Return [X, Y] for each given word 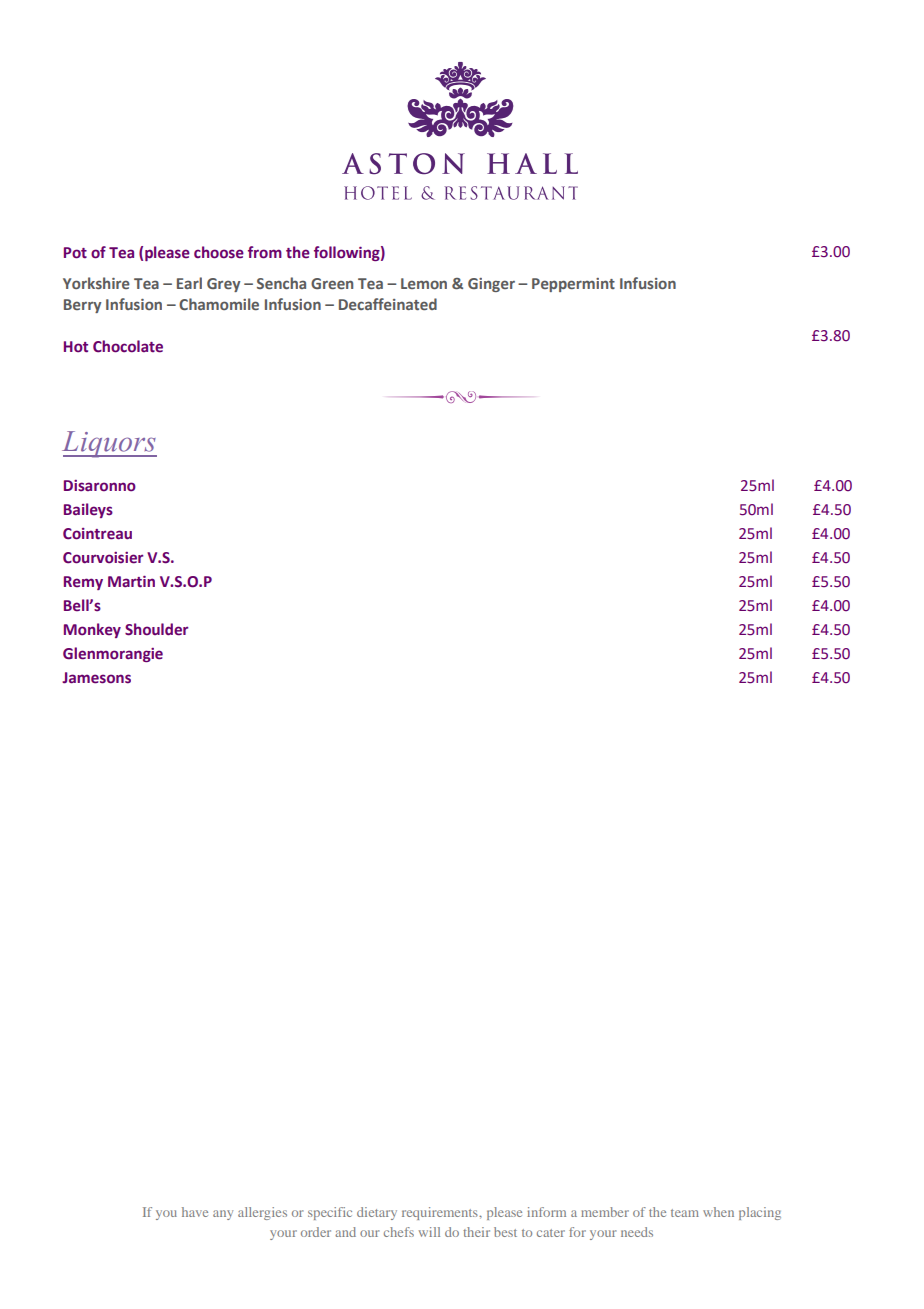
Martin [131, 581]
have [195, 1212]
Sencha [281, 283]
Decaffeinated [388, 304]
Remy [83, 583]
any [223, 1215]
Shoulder [156, 629]
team [685, 1213]
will [429, 1232]
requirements [441, 1213]
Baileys [88, 510]
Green [332, 283]
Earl [189, 283]
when [718, 1212]
